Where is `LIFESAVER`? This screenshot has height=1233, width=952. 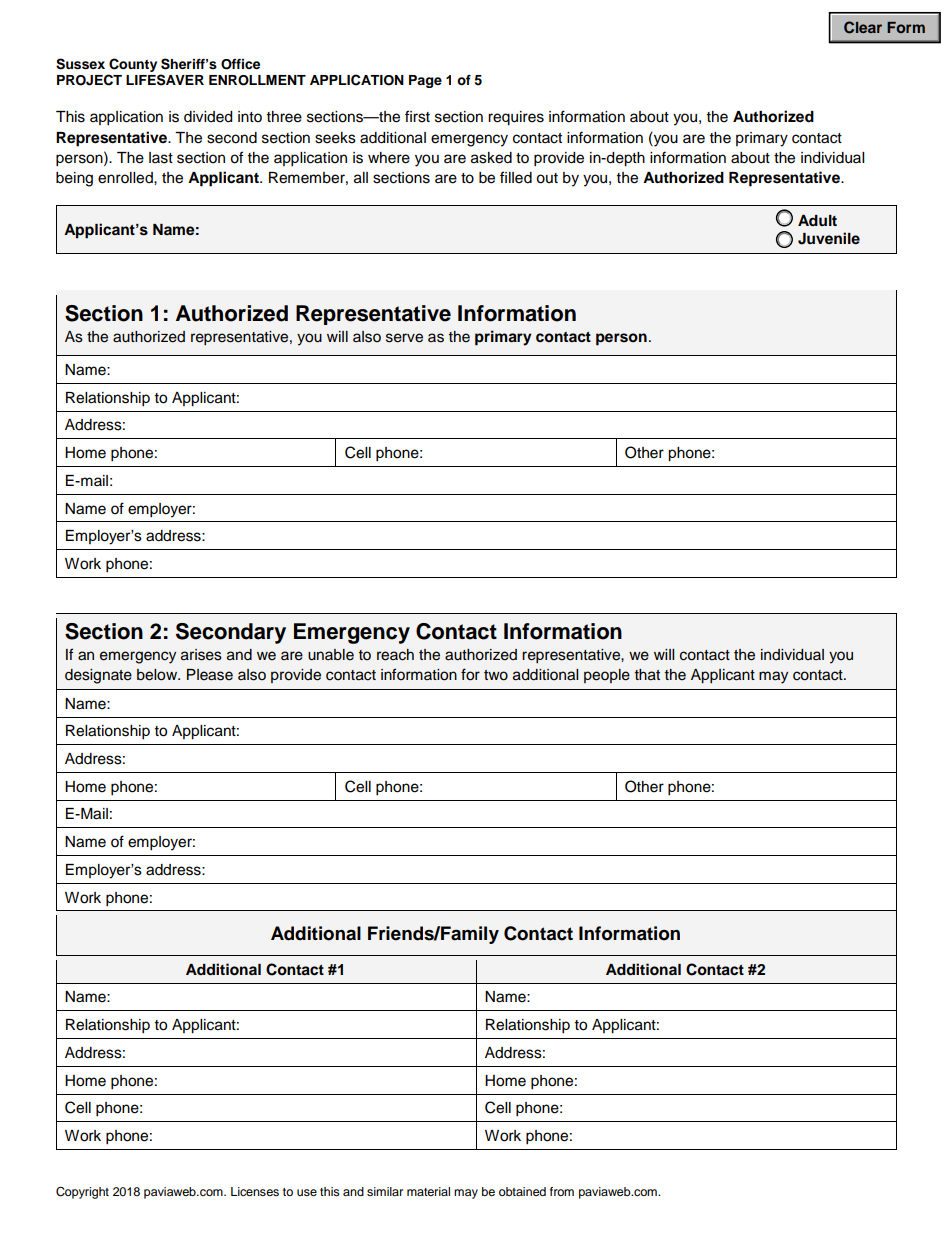
LIFESAVER is located at coordinates (165, 80).
